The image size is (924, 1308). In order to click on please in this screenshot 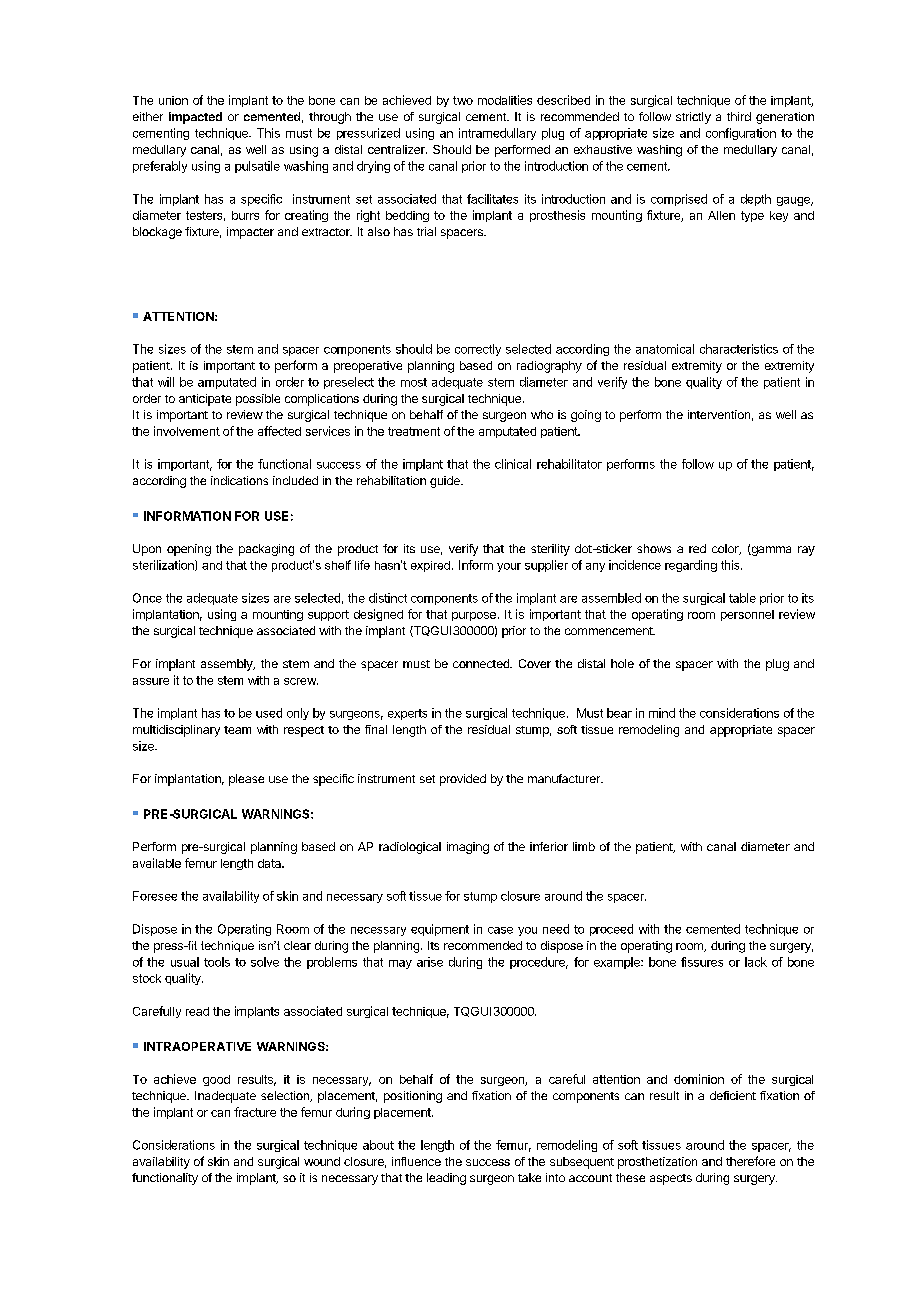, I will do `click(246, 780)`.
